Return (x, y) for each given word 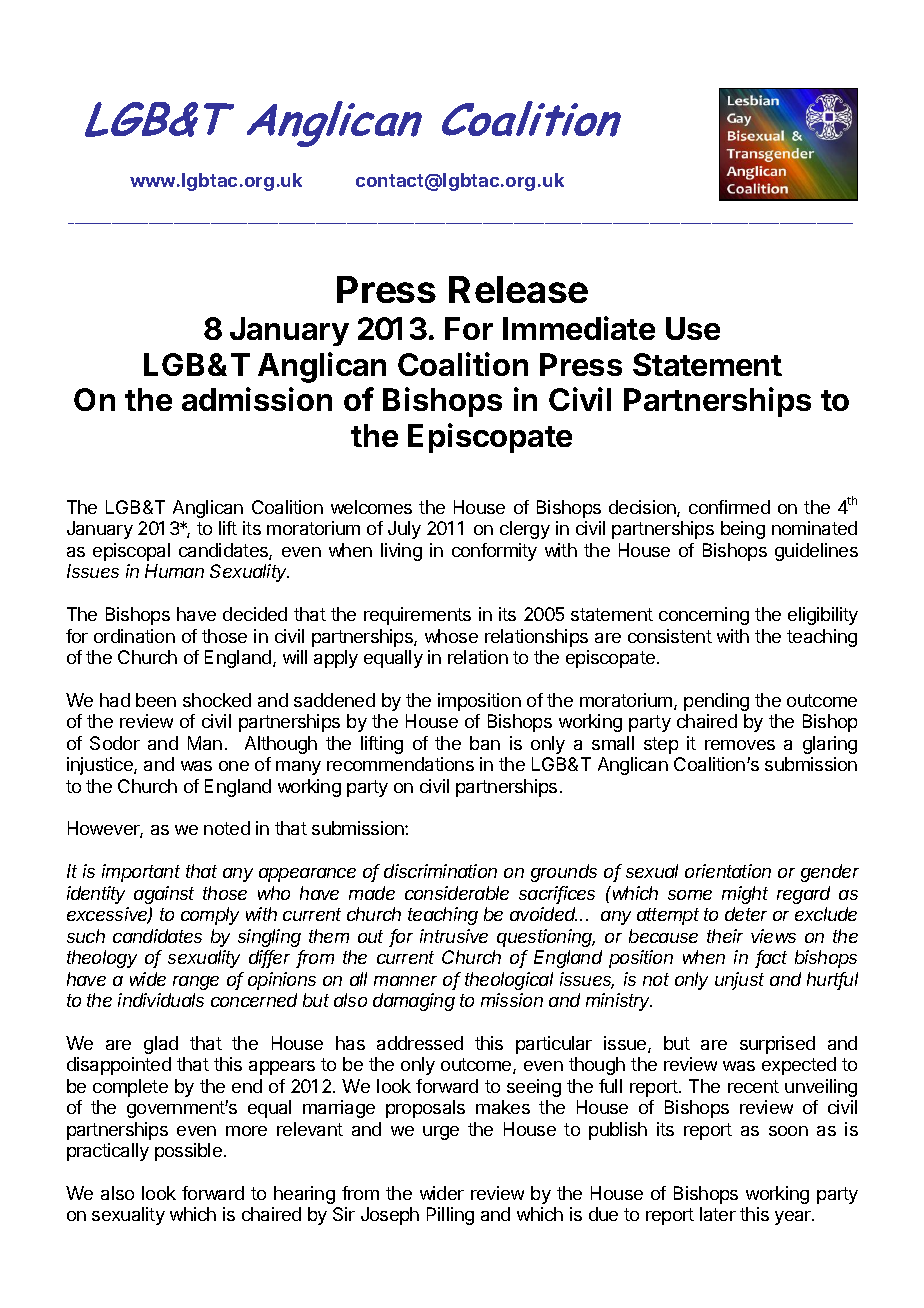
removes (740, 745)
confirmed (729, 507)
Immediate (579, 328)
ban (485, 743)
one (234, 766)
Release (518, 289)
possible (188, 1152)
